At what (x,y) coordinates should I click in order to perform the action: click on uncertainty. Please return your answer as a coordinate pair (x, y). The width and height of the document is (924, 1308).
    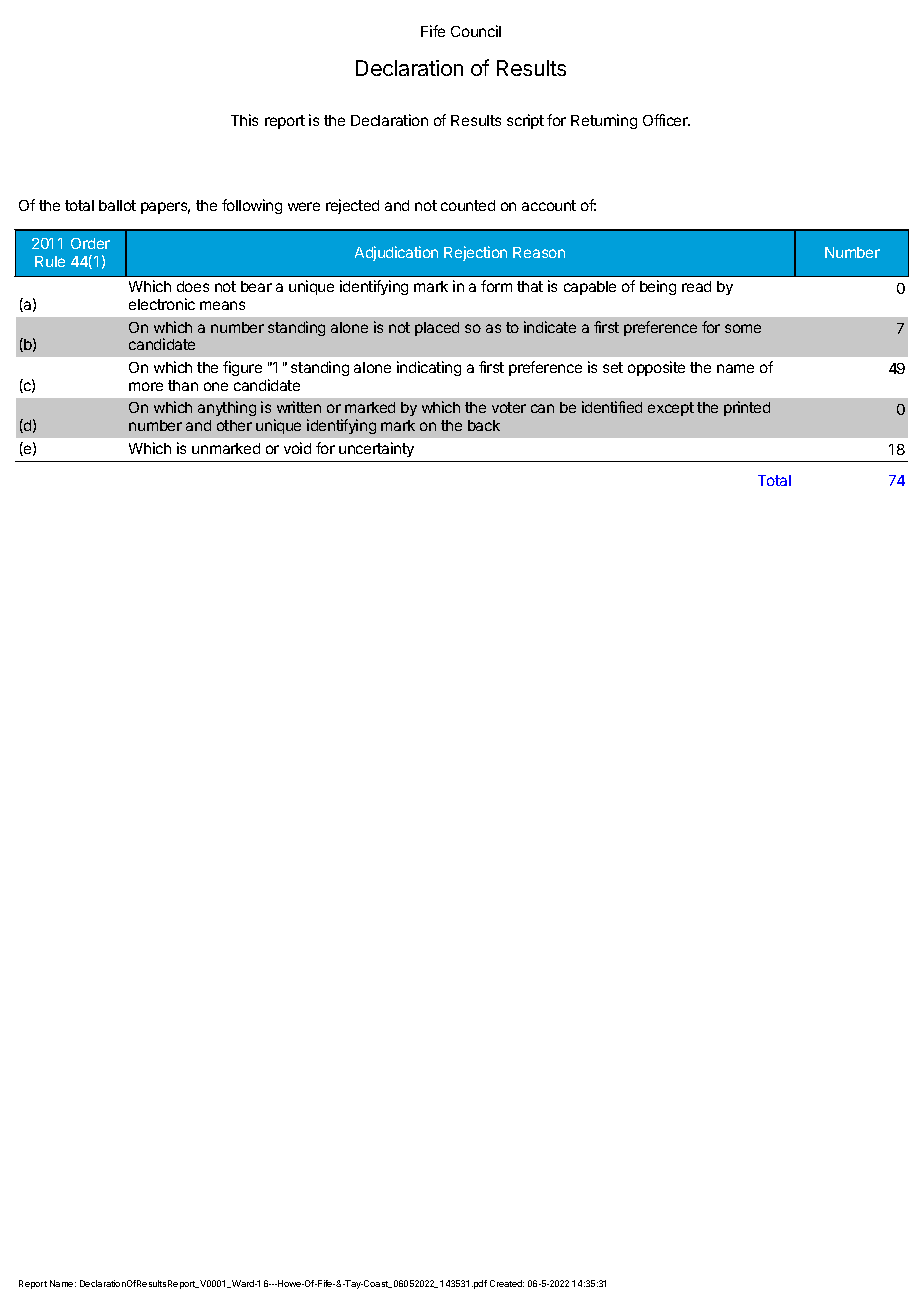
    Looking at the image, I should click on (376, 449).
